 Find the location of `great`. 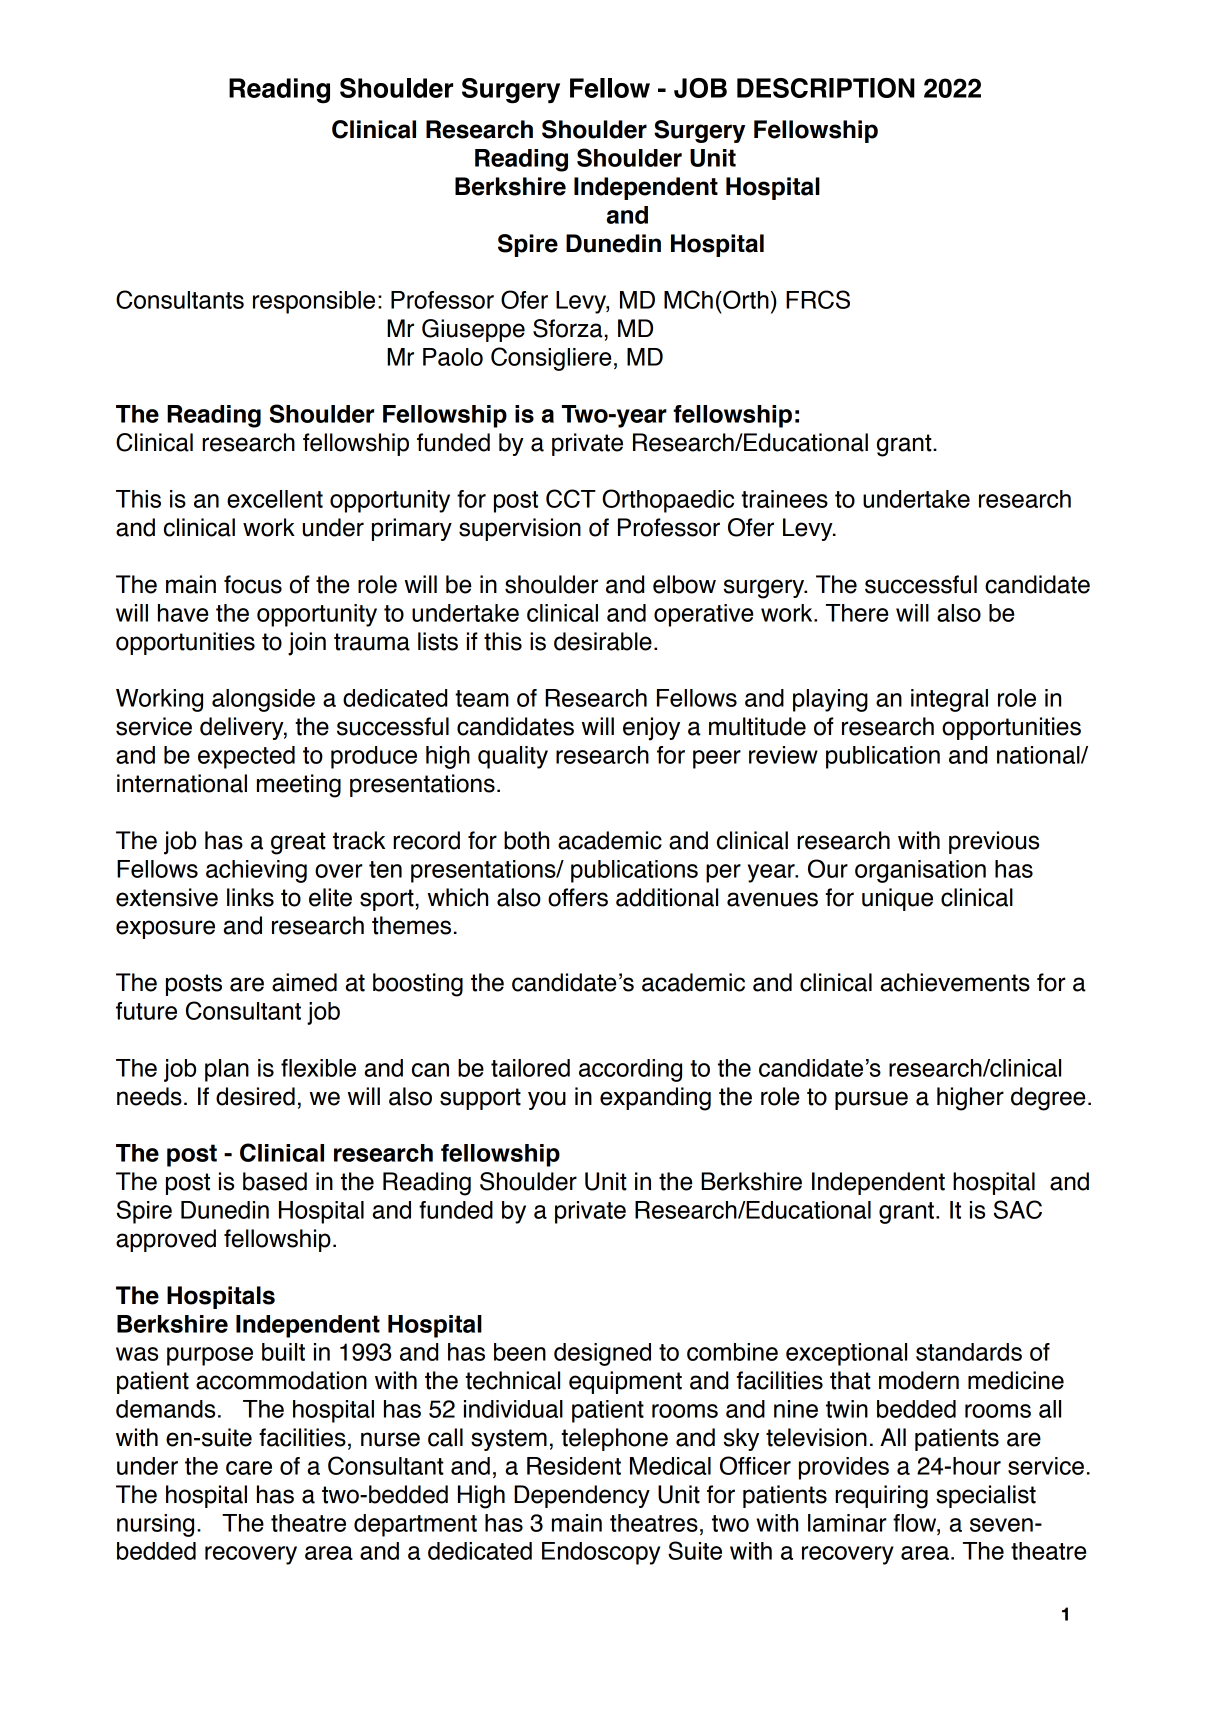

great is located at coordinates (298, 843).
